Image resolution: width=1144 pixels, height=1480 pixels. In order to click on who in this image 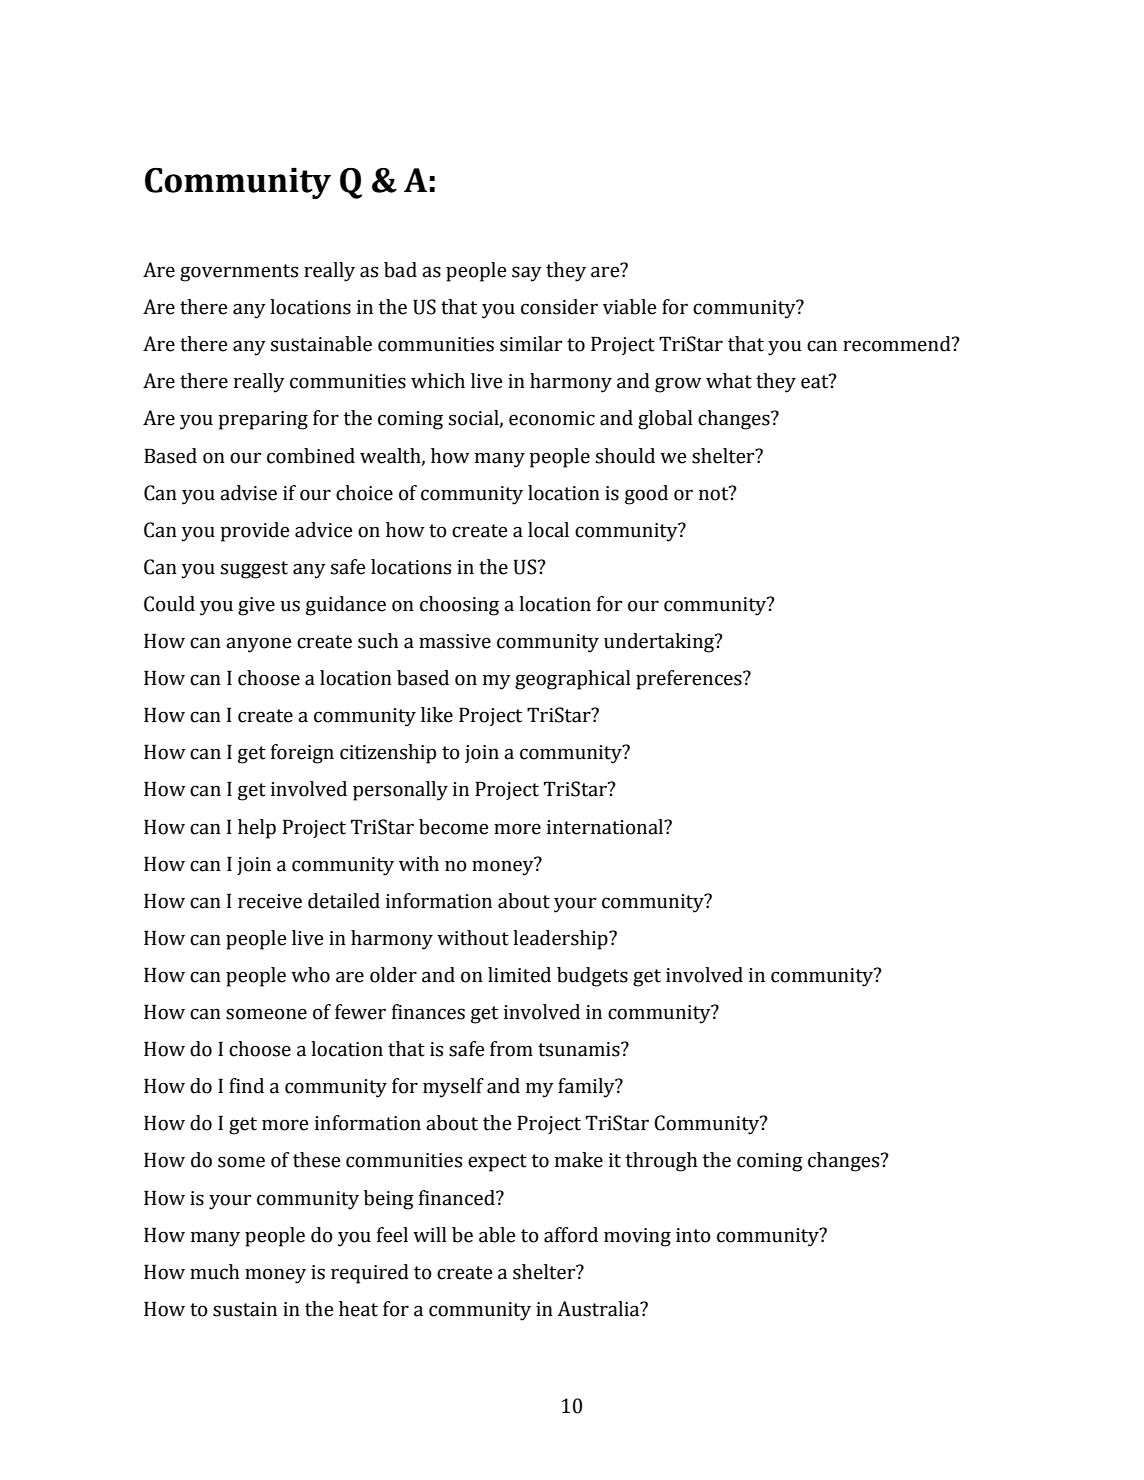, I will do `click(310, 975)`.
